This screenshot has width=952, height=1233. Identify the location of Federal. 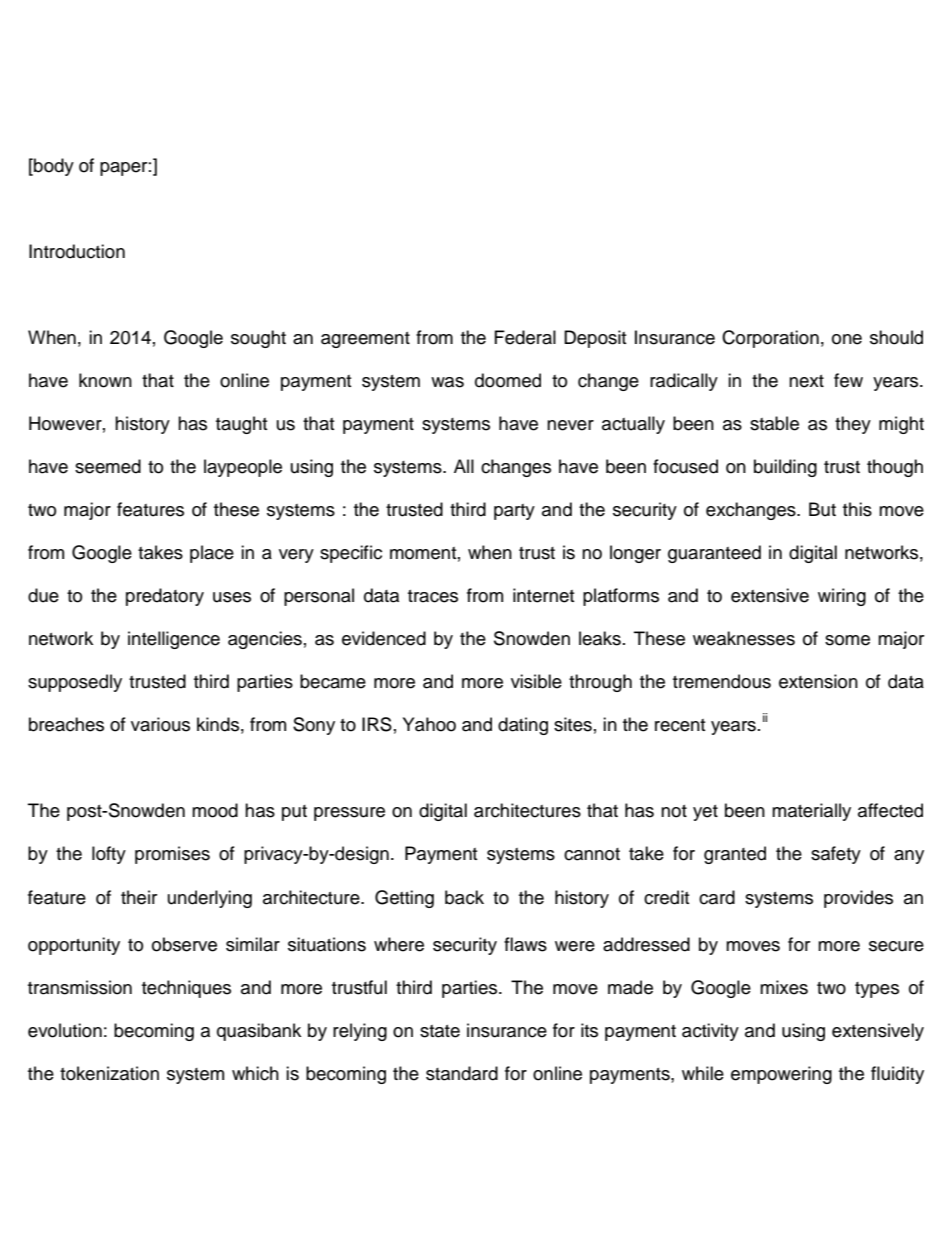
(525, 337).
